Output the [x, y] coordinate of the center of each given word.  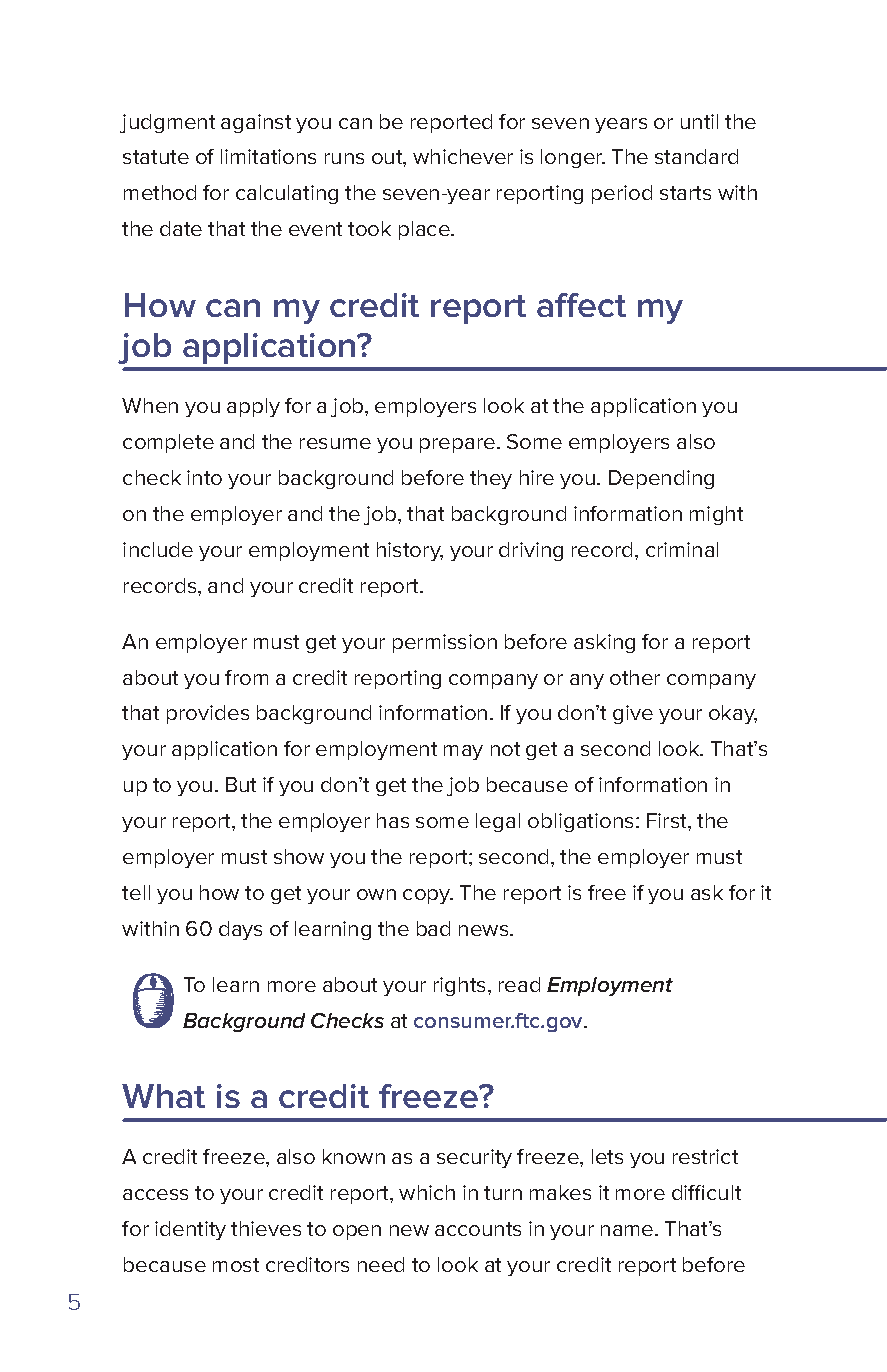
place [425, 230]
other [635, 677]
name [628, 1230]
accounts [478, 1229]
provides [208, 714]
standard [696, 156]
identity [190, 1230]
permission [445, 643]
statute [156, 157]
